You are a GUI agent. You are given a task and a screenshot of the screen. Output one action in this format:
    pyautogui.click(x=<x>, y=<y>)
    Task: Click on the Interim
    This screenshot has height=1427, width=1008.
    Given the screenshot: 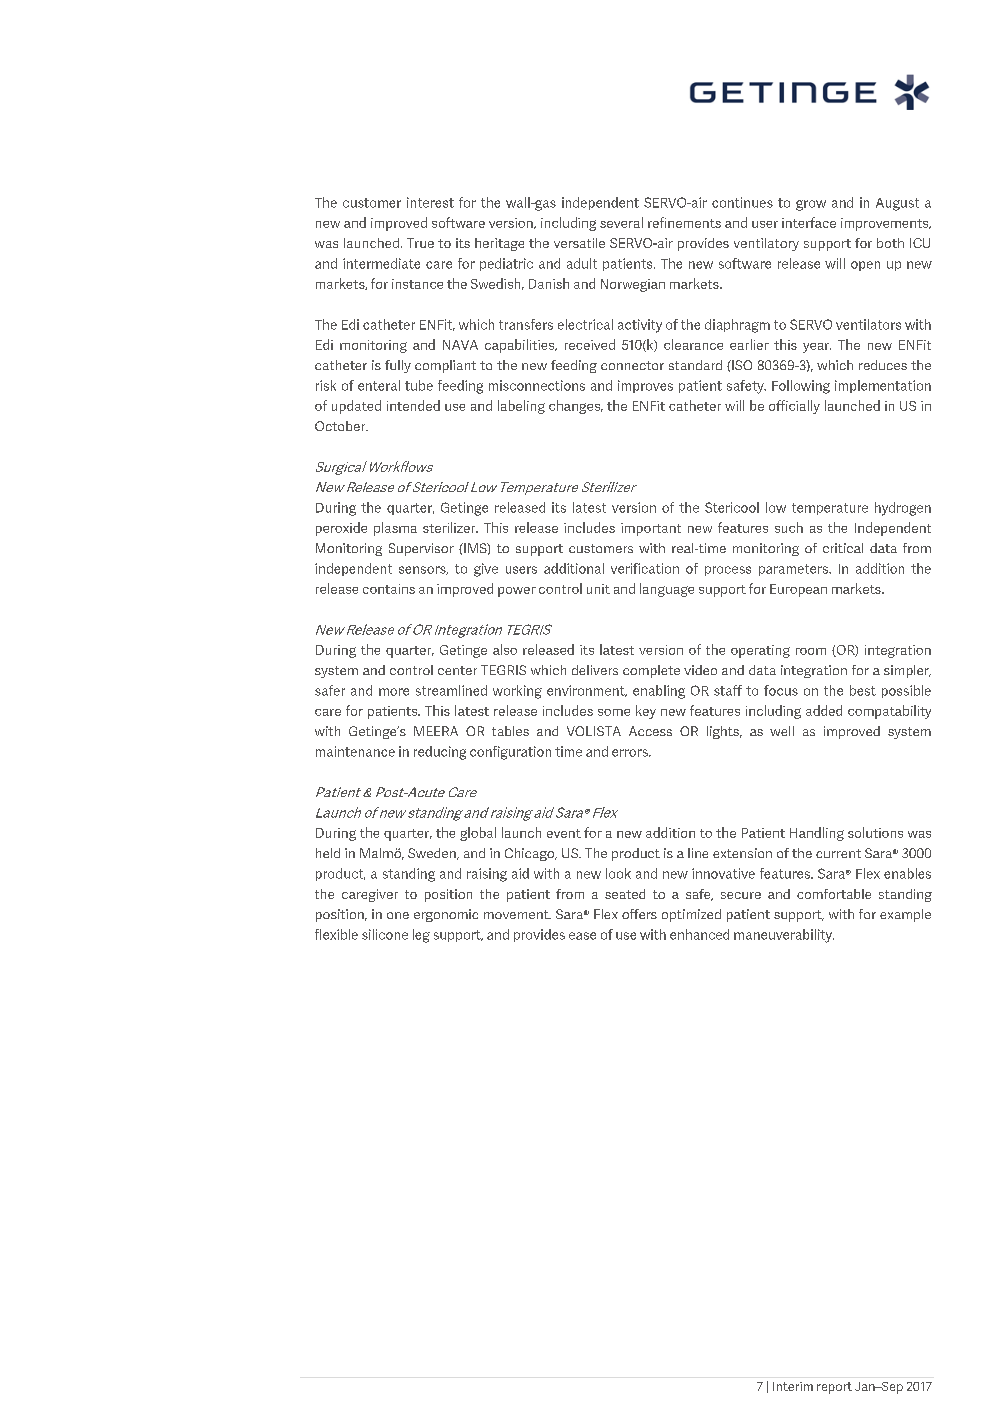 What is the action you would take?
    pyautogui.click(x=793, y=1386)
